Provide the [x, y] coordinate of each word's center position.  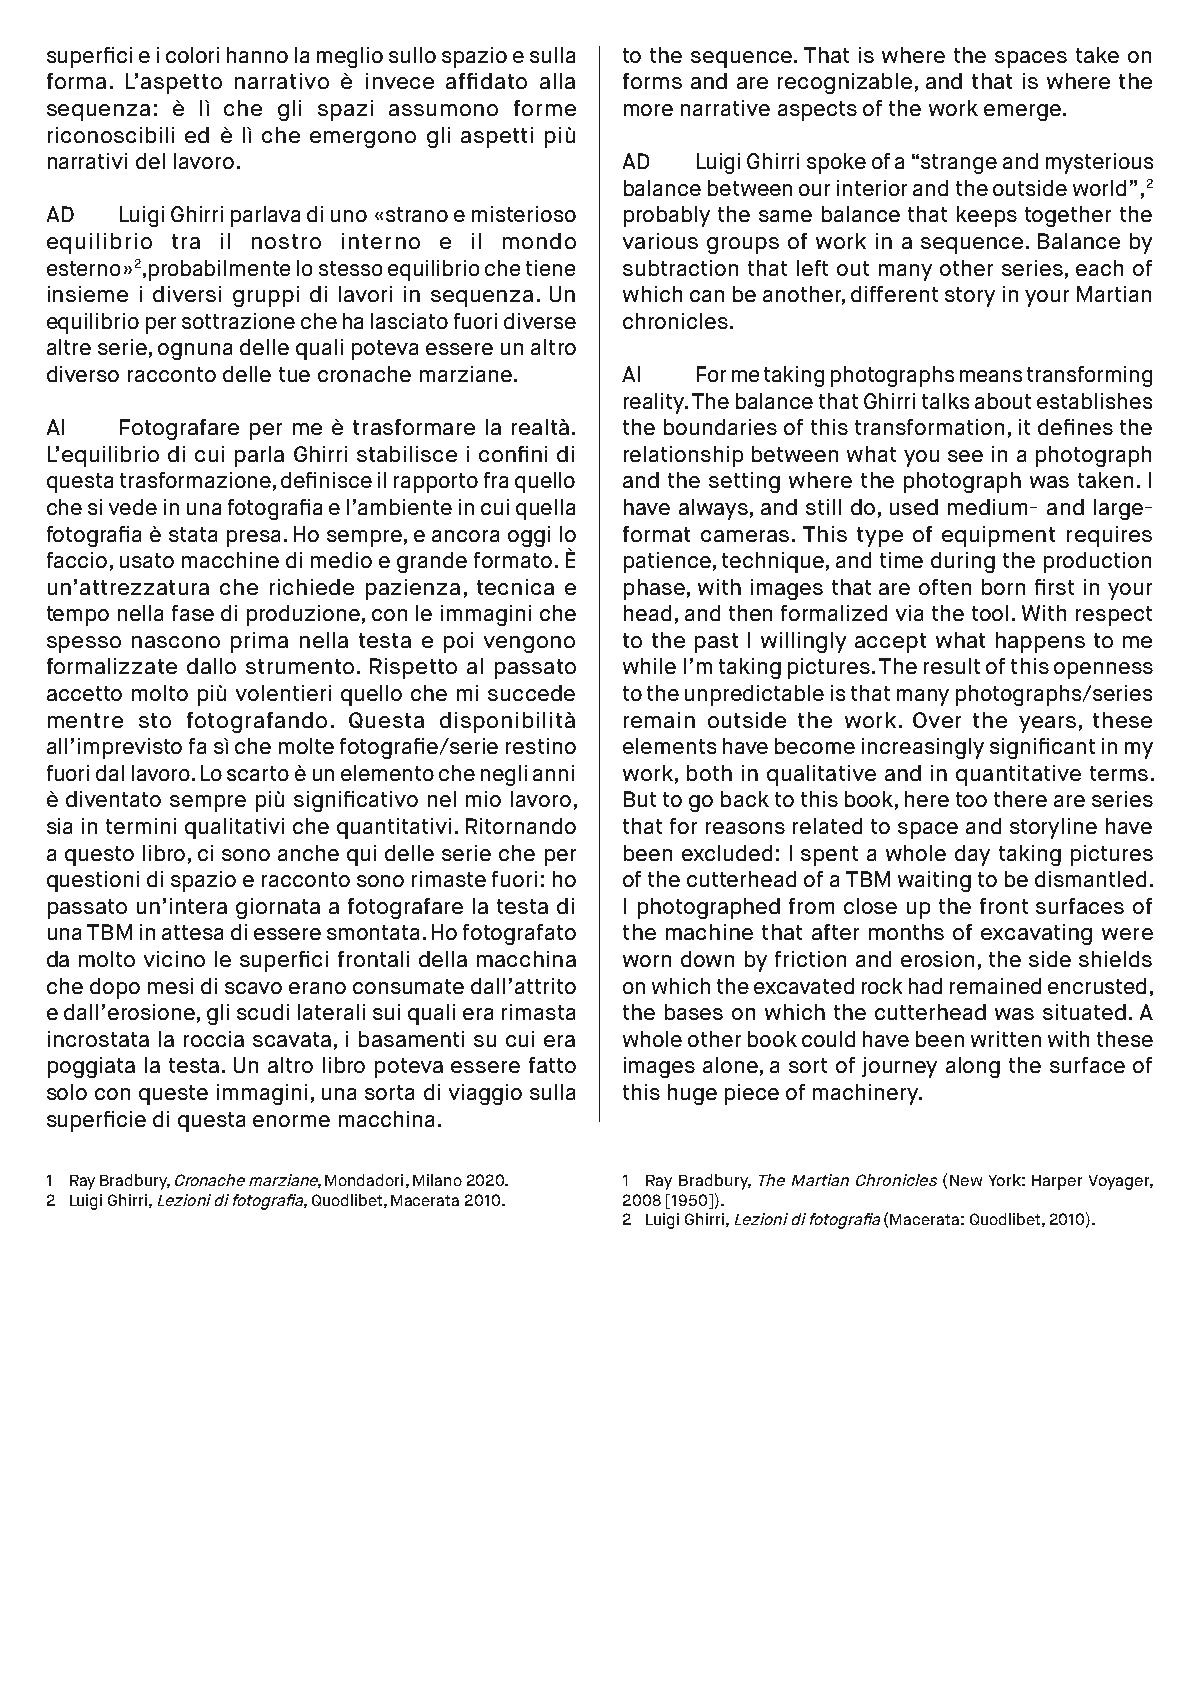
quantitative [1018, 775]
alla [557, 81]
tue [294, 374]
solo [67, 1092]
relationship [683, 456]
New [966, 1180]
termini [141, 826]
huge [692, 1094]
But [640, 799]
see [965, 456]
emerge [1022, 112]
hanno [257, 55]
